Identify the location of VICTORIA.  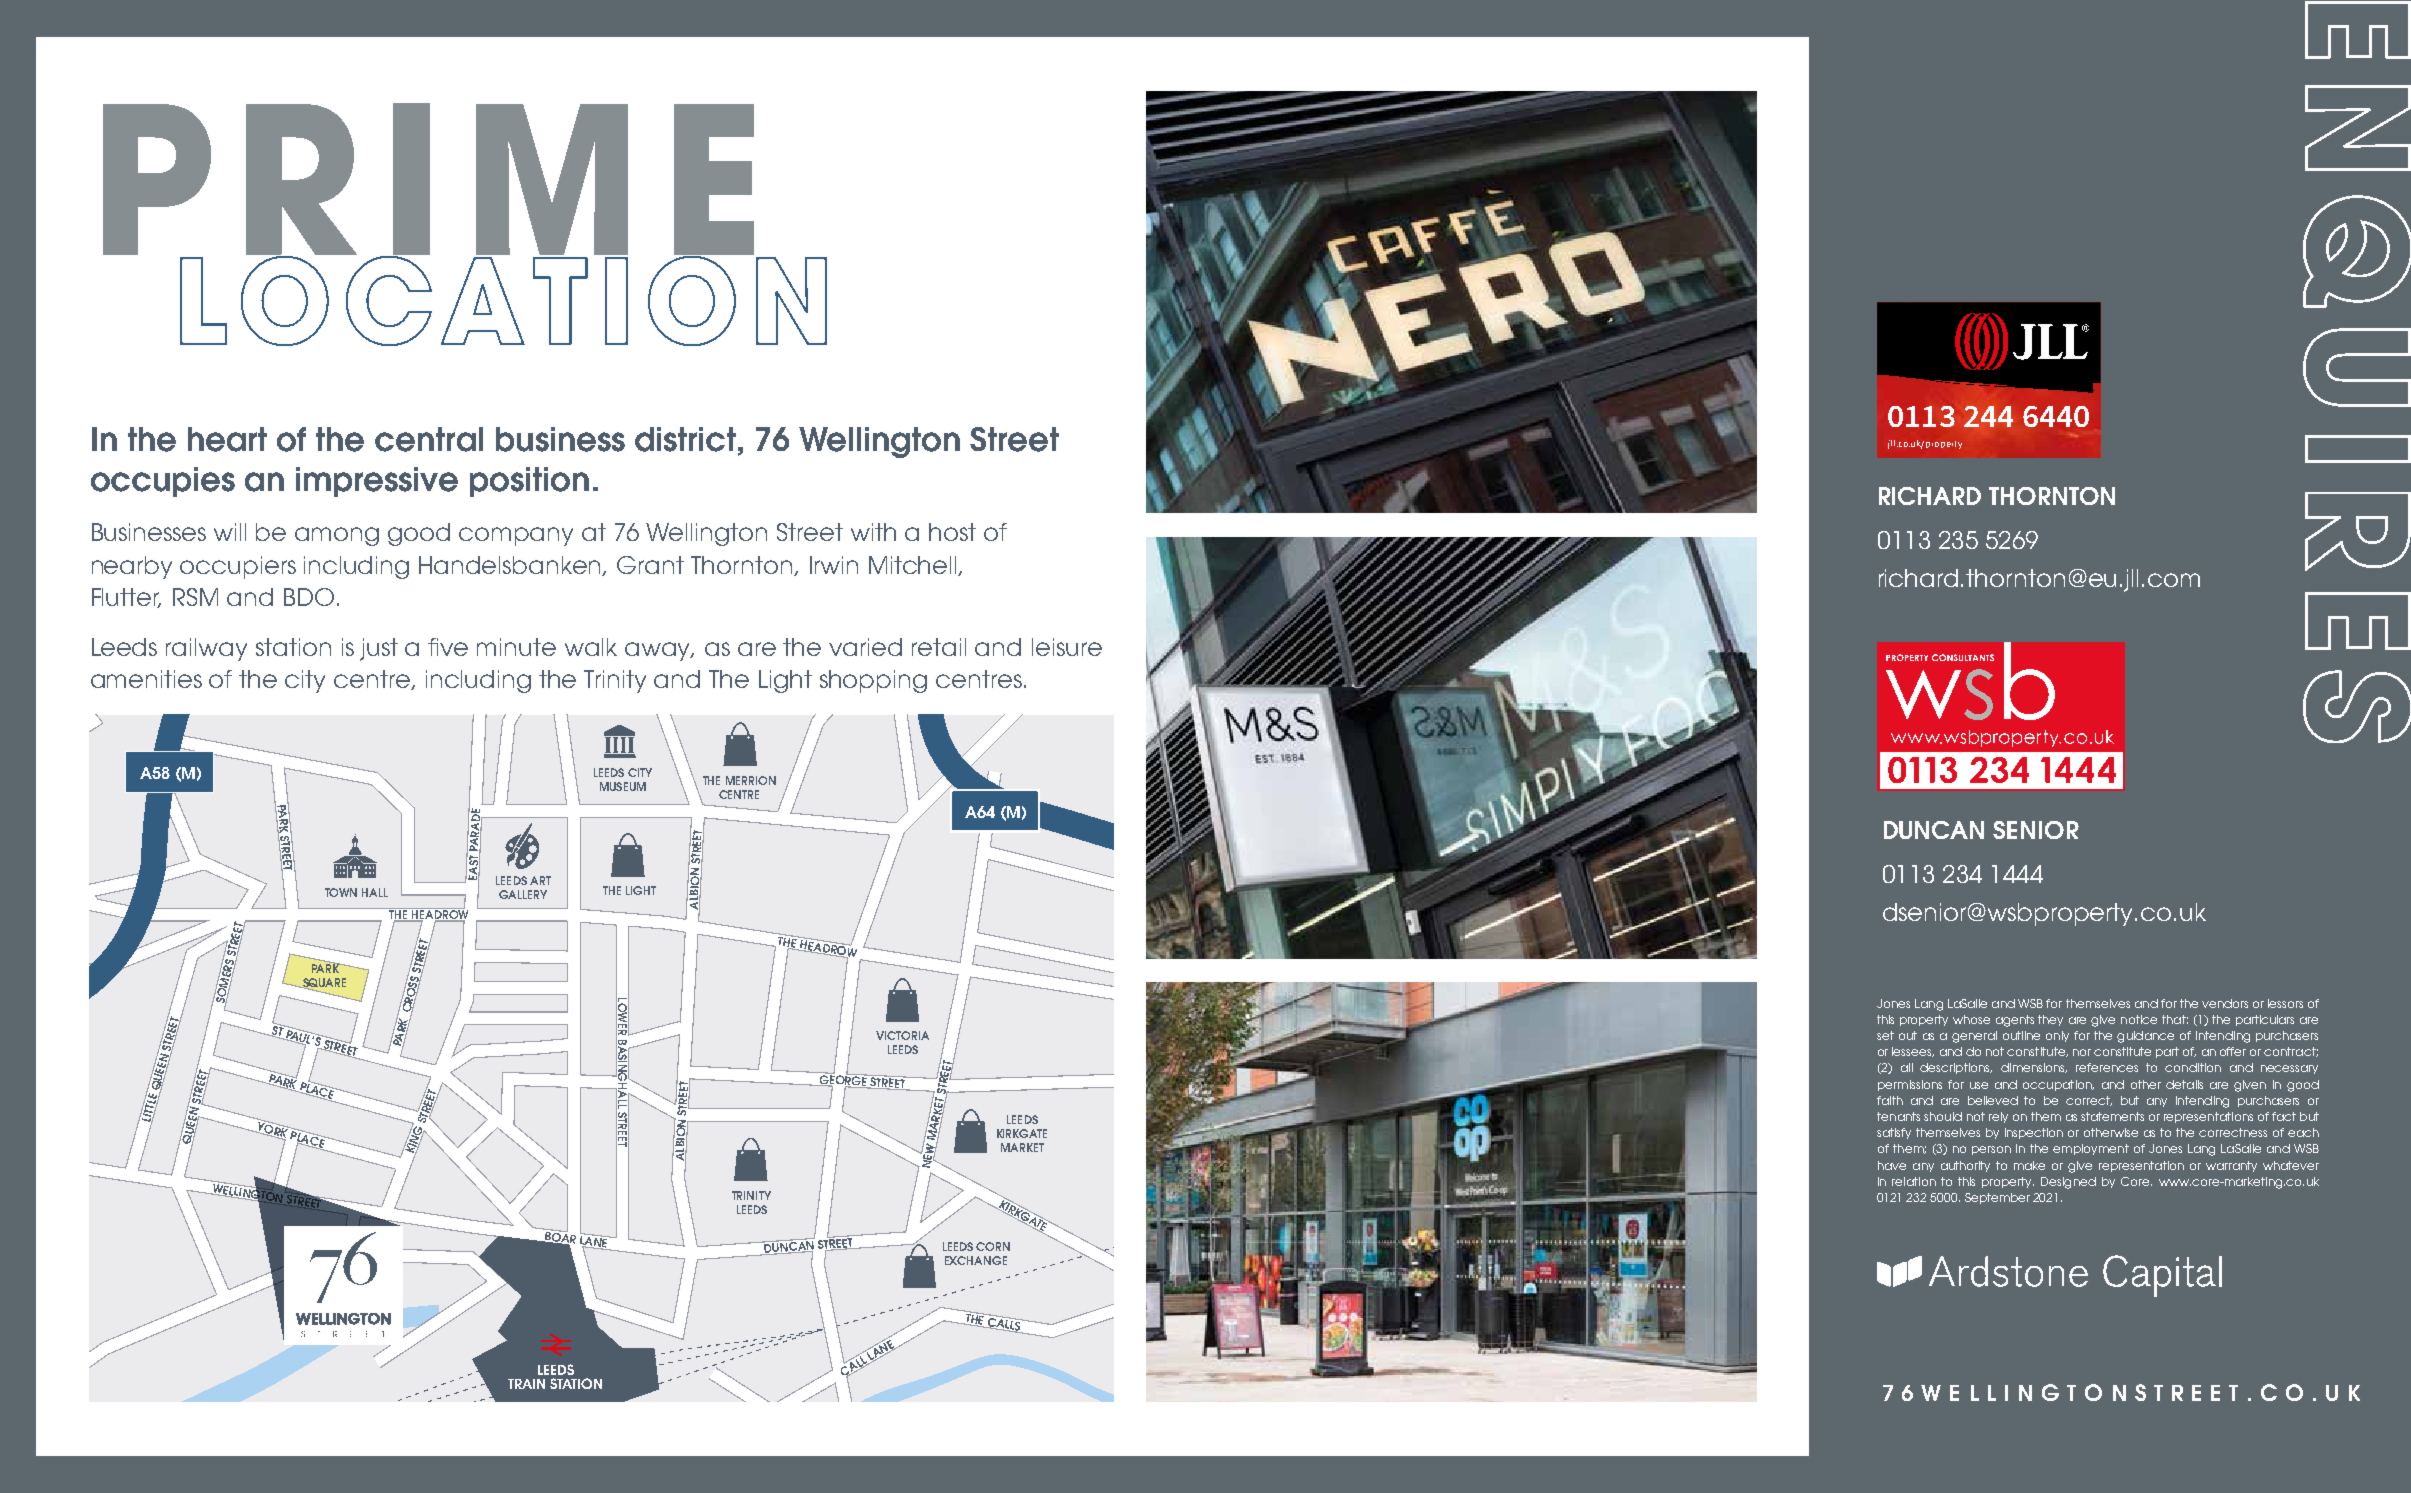
(902, 1035).
